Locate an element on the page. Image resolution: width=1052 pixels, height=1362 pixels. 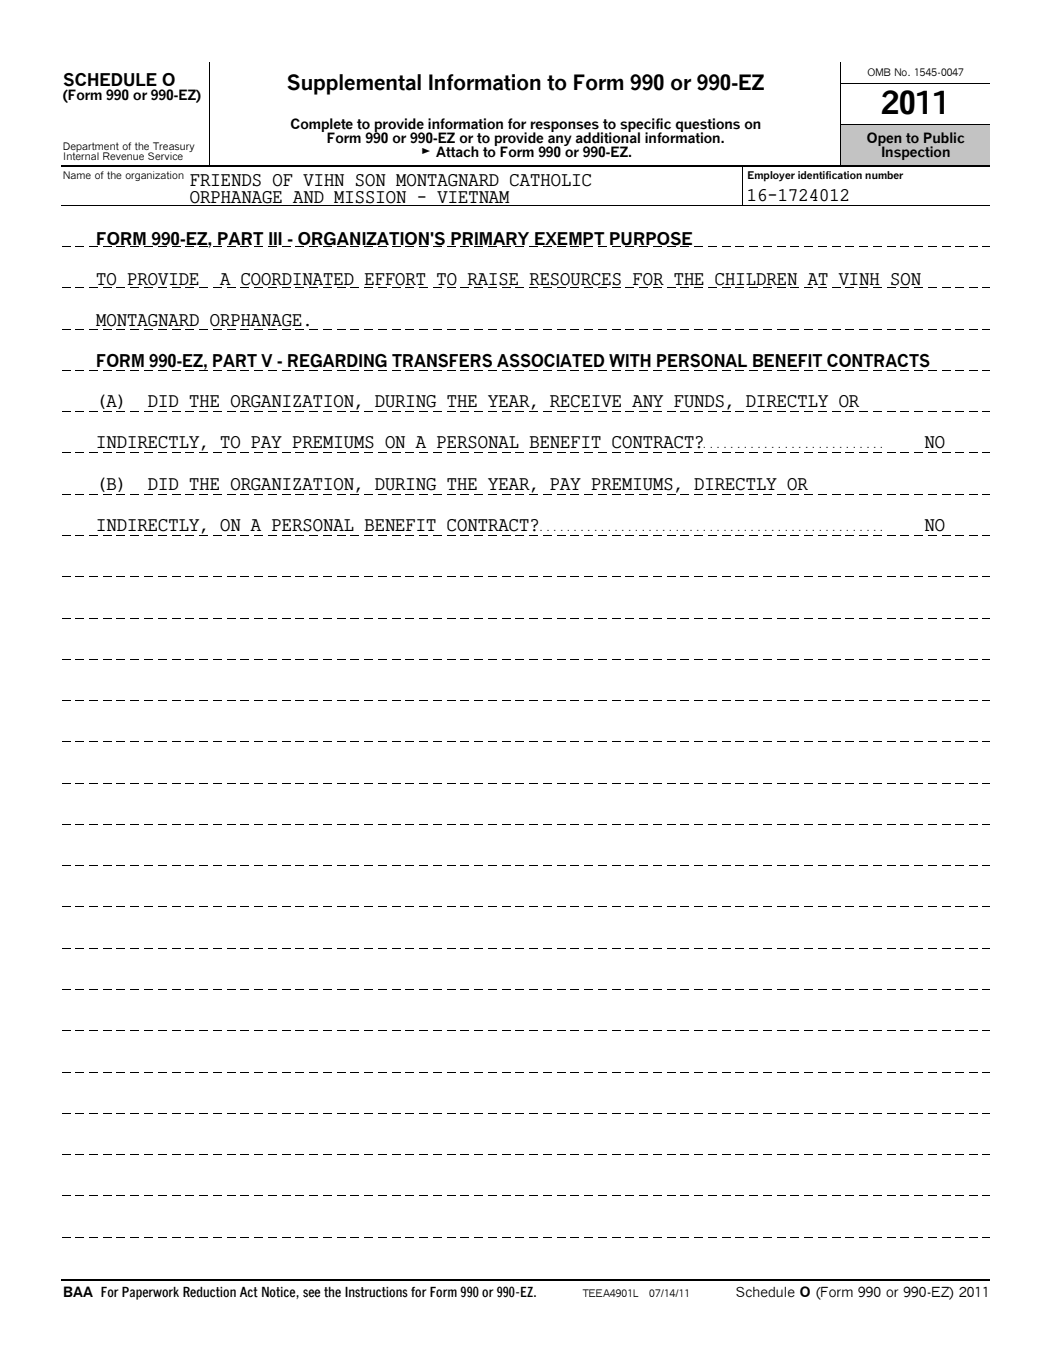
Open is located at coordinates (884, 140).
